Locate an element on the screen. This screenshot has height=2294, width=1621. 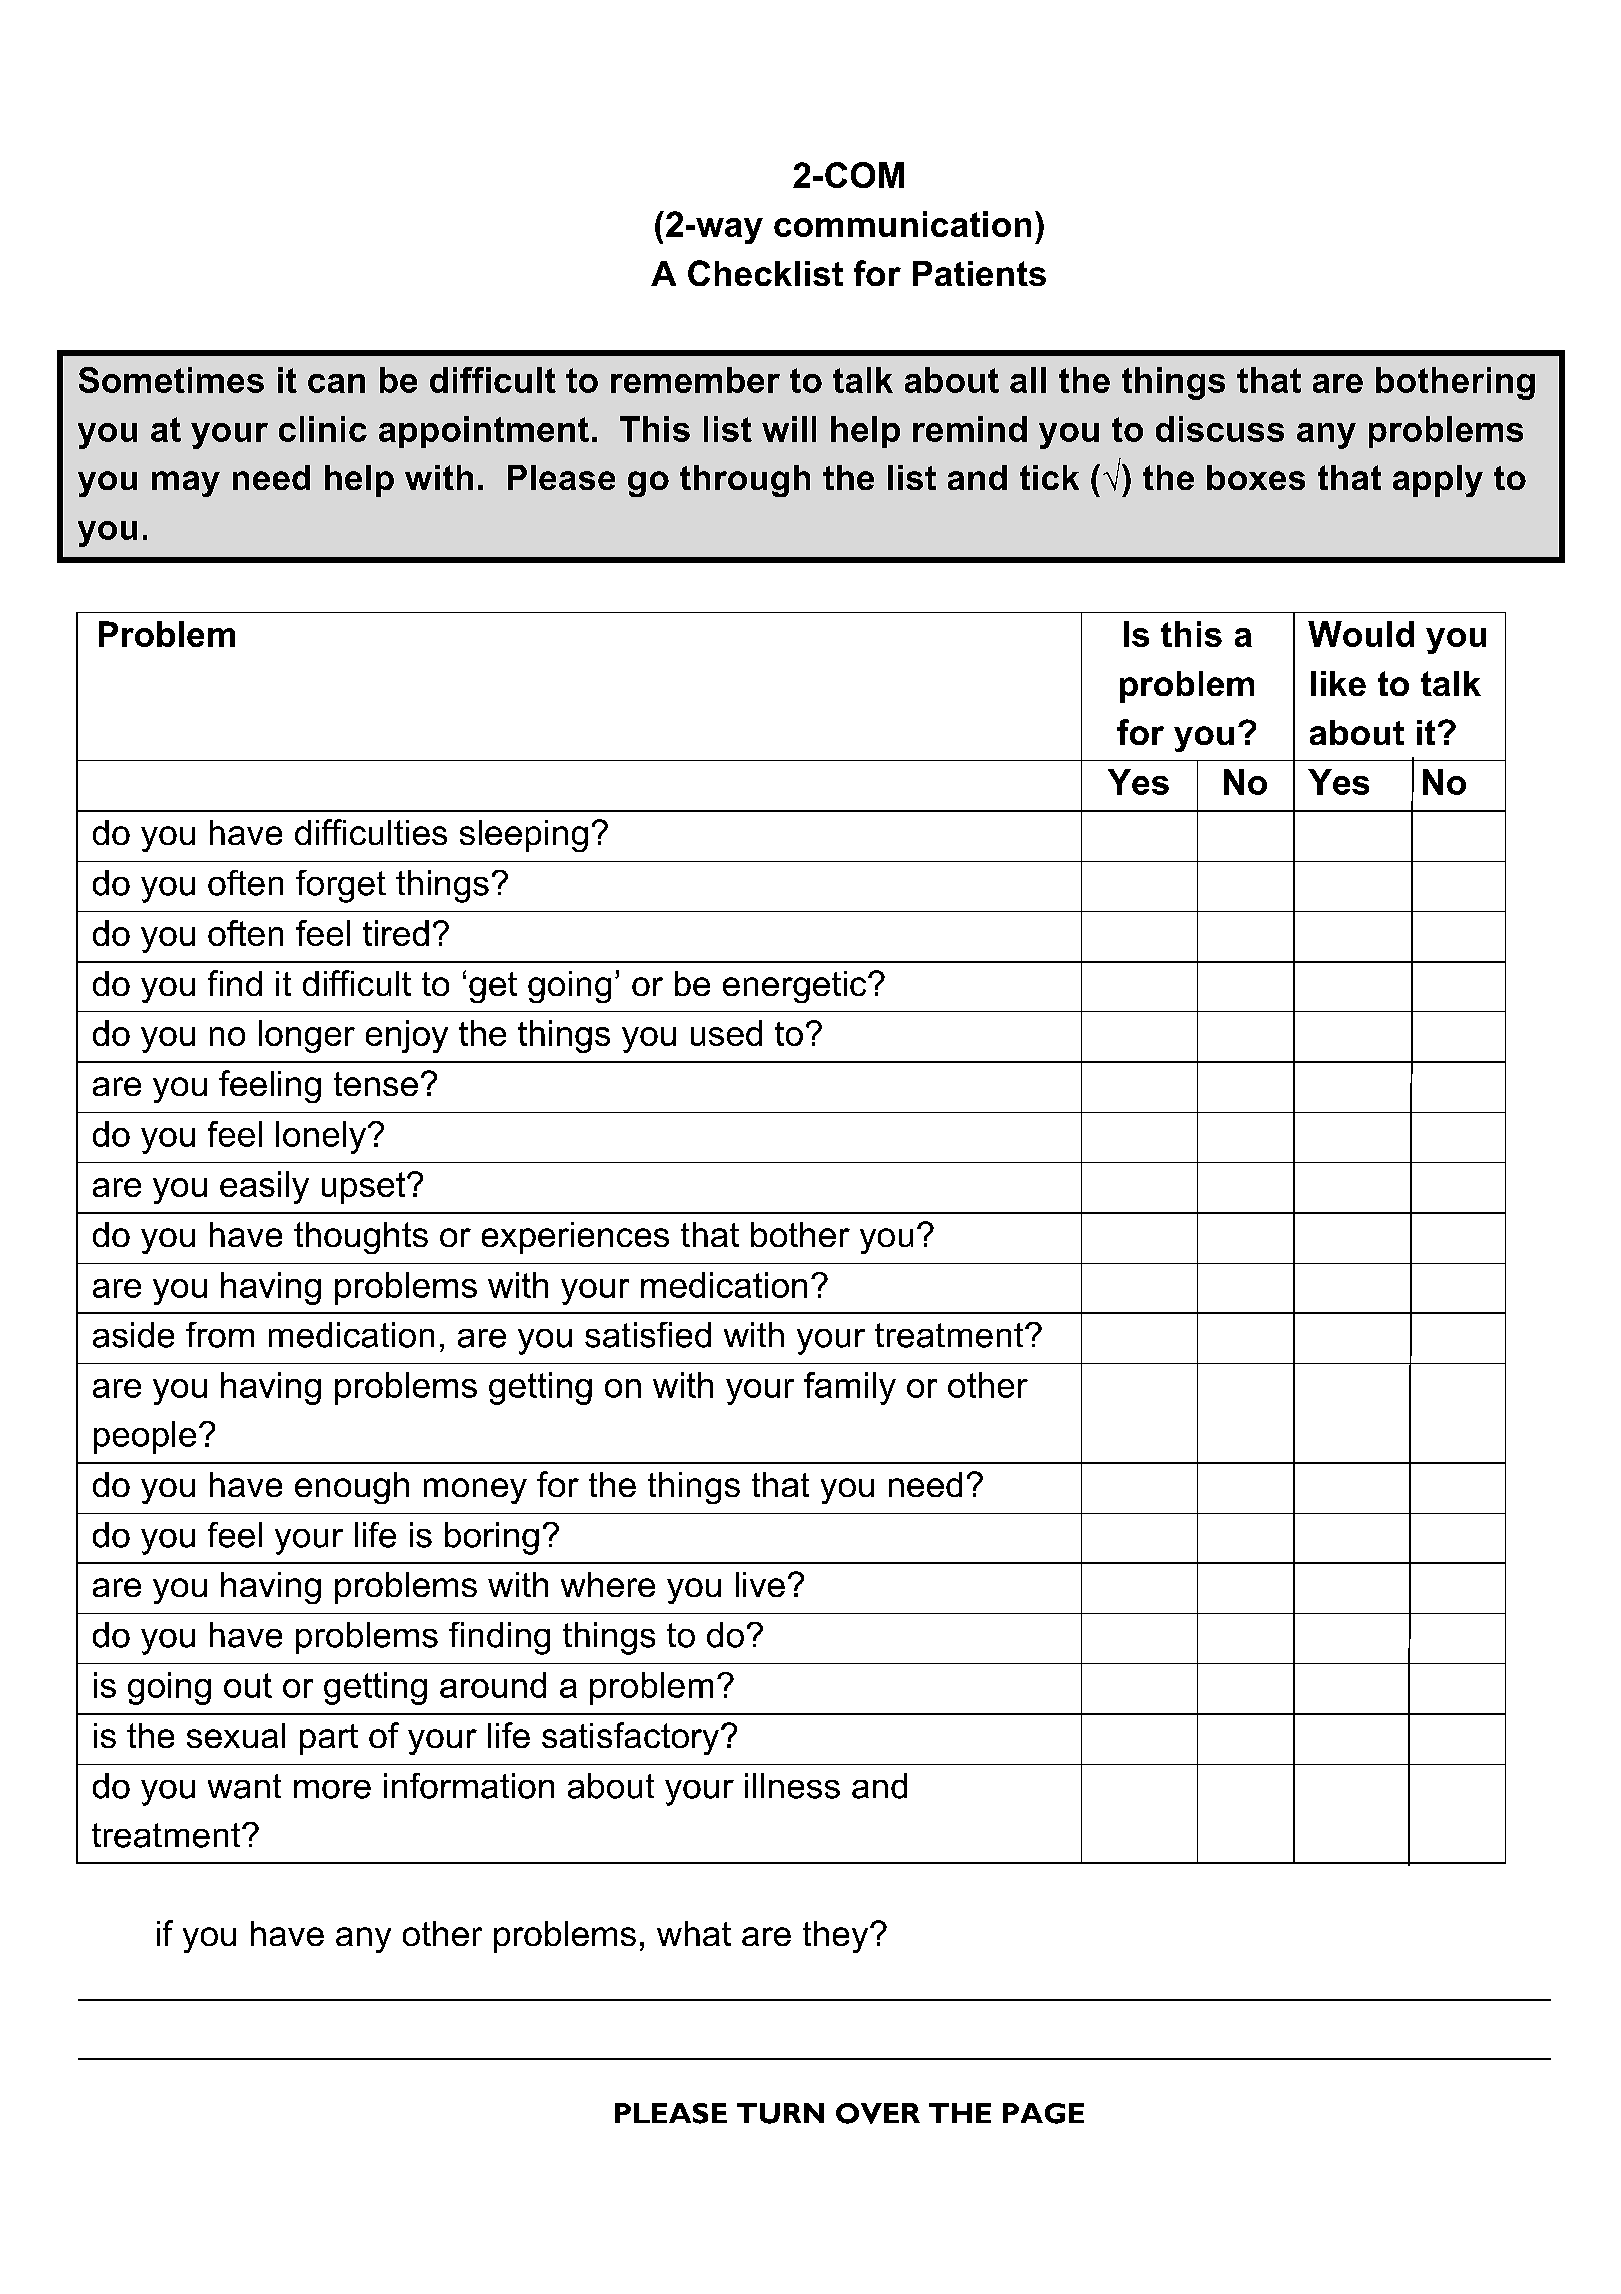
PAGE is located at coordinates (1043, 2113).
